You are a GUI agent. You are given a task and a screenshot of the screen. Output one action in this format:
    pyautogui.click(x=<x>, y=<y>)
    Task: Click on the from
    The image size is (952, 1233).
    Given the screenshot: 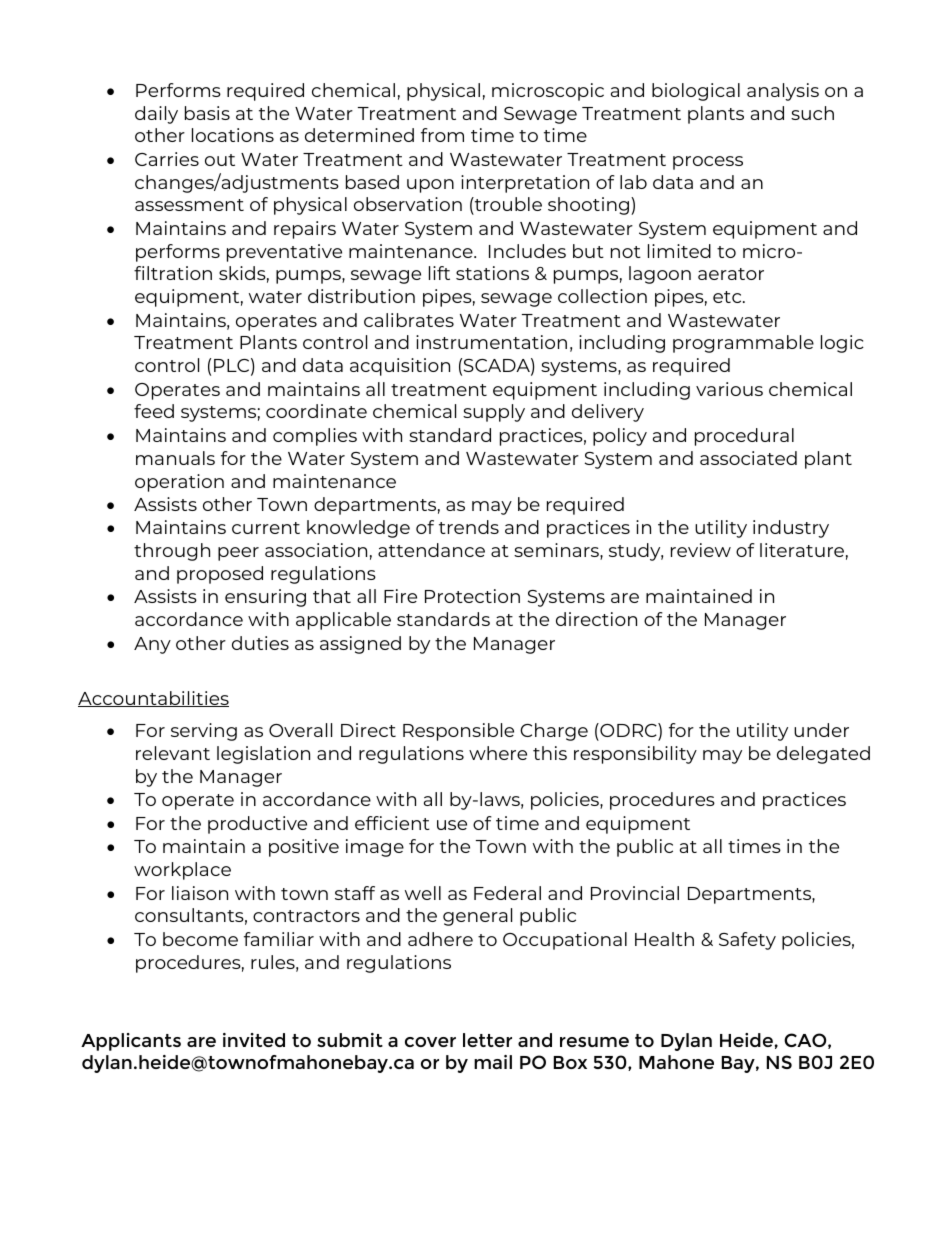 What is the action you would take?
    pyautogui.click(x=442, y=135)
